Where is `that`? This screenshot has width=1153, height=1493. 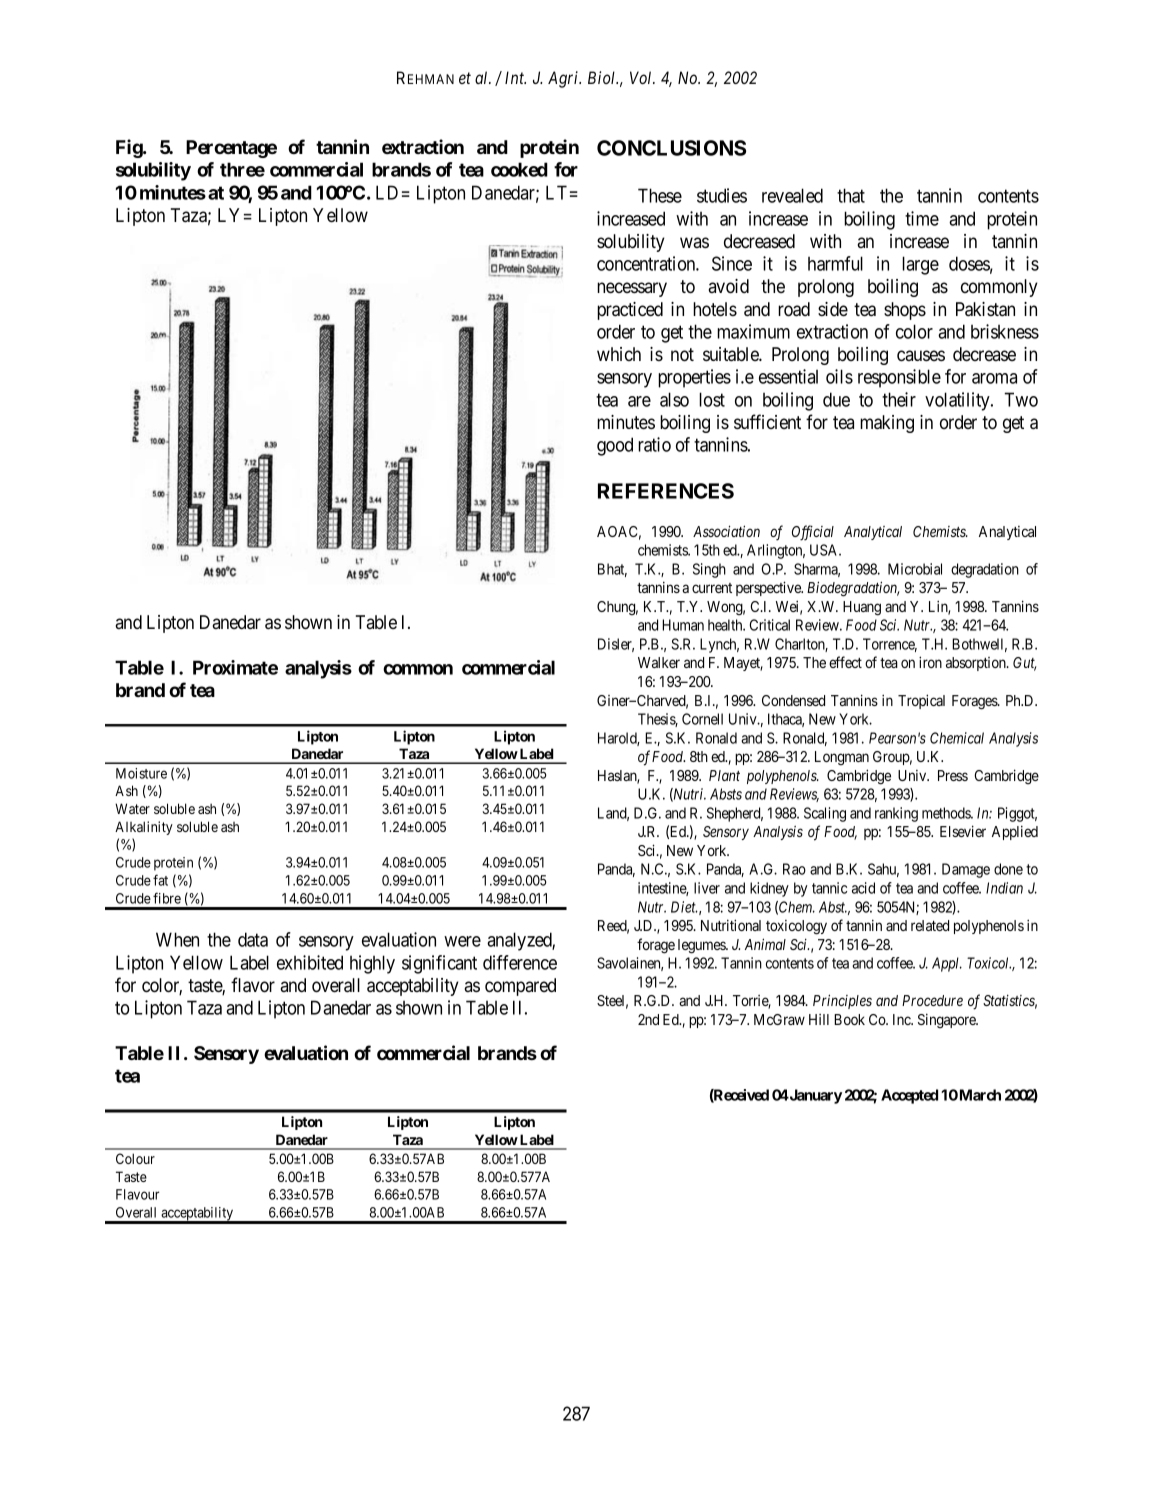
that is located at coordinates (851, 195).
